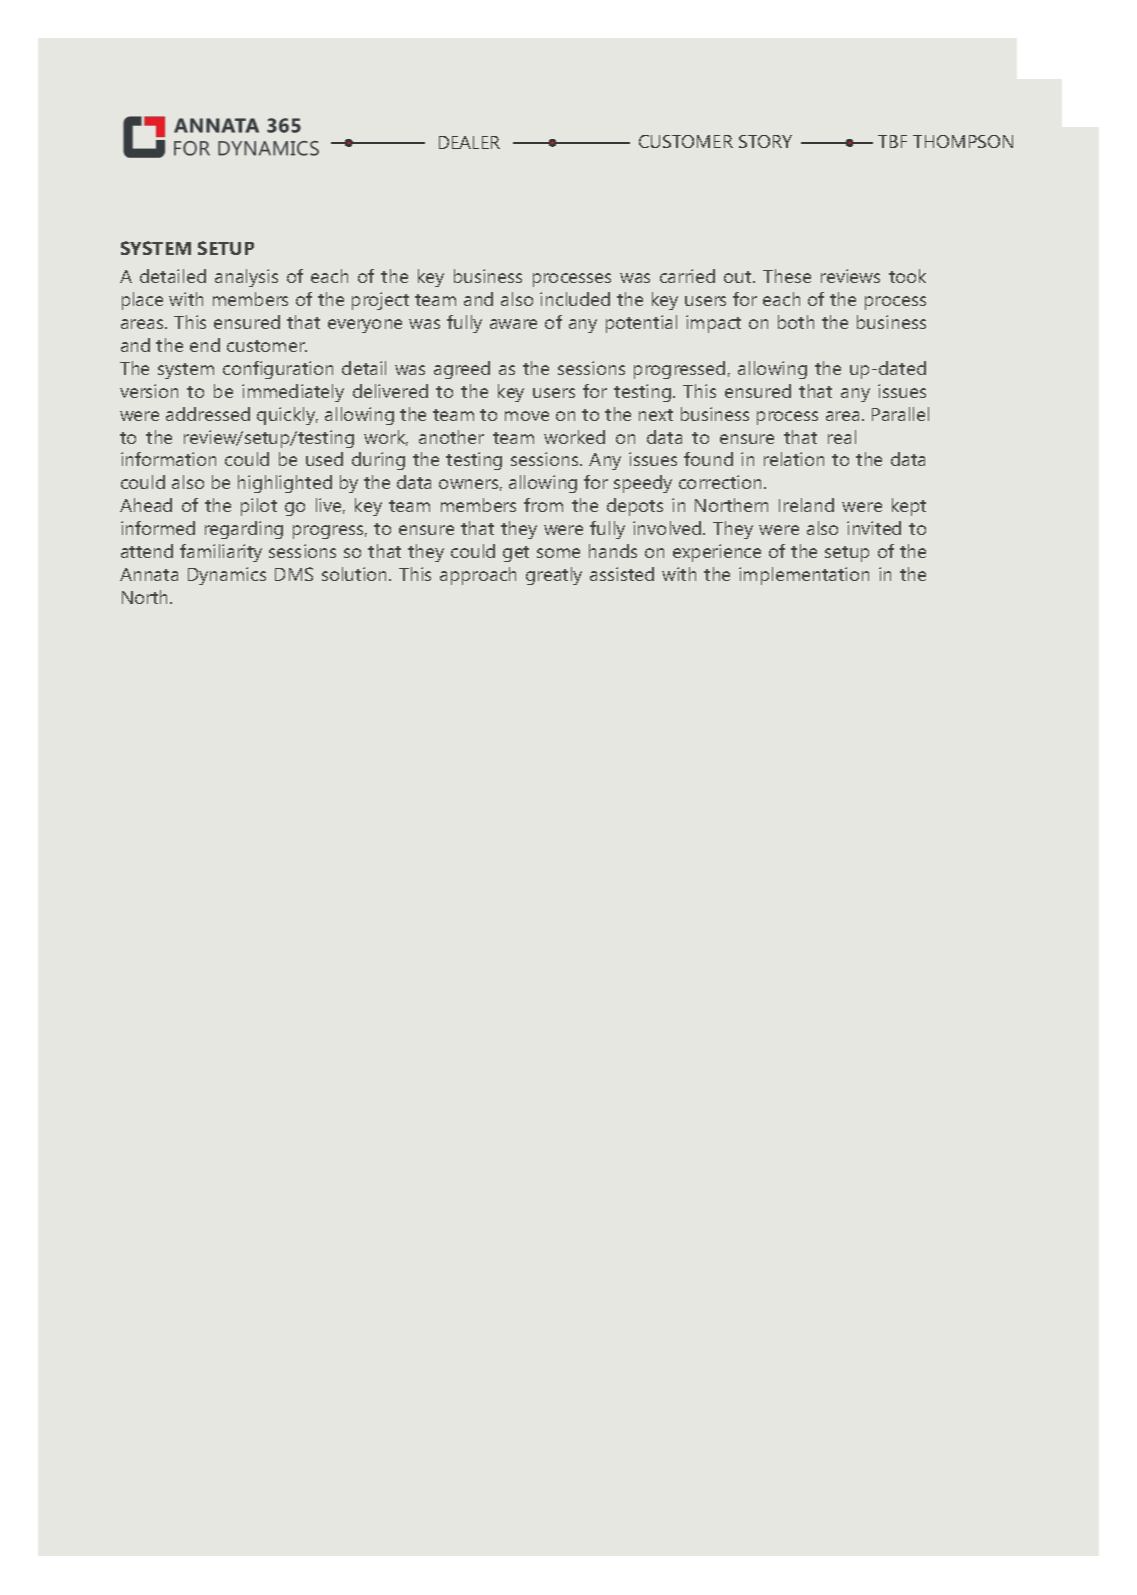 The height and width of the document is (1595, 1137). What do you see at coordinates (765, 141) in the document?
I see `STORY` at bounding box center [765, 141].
